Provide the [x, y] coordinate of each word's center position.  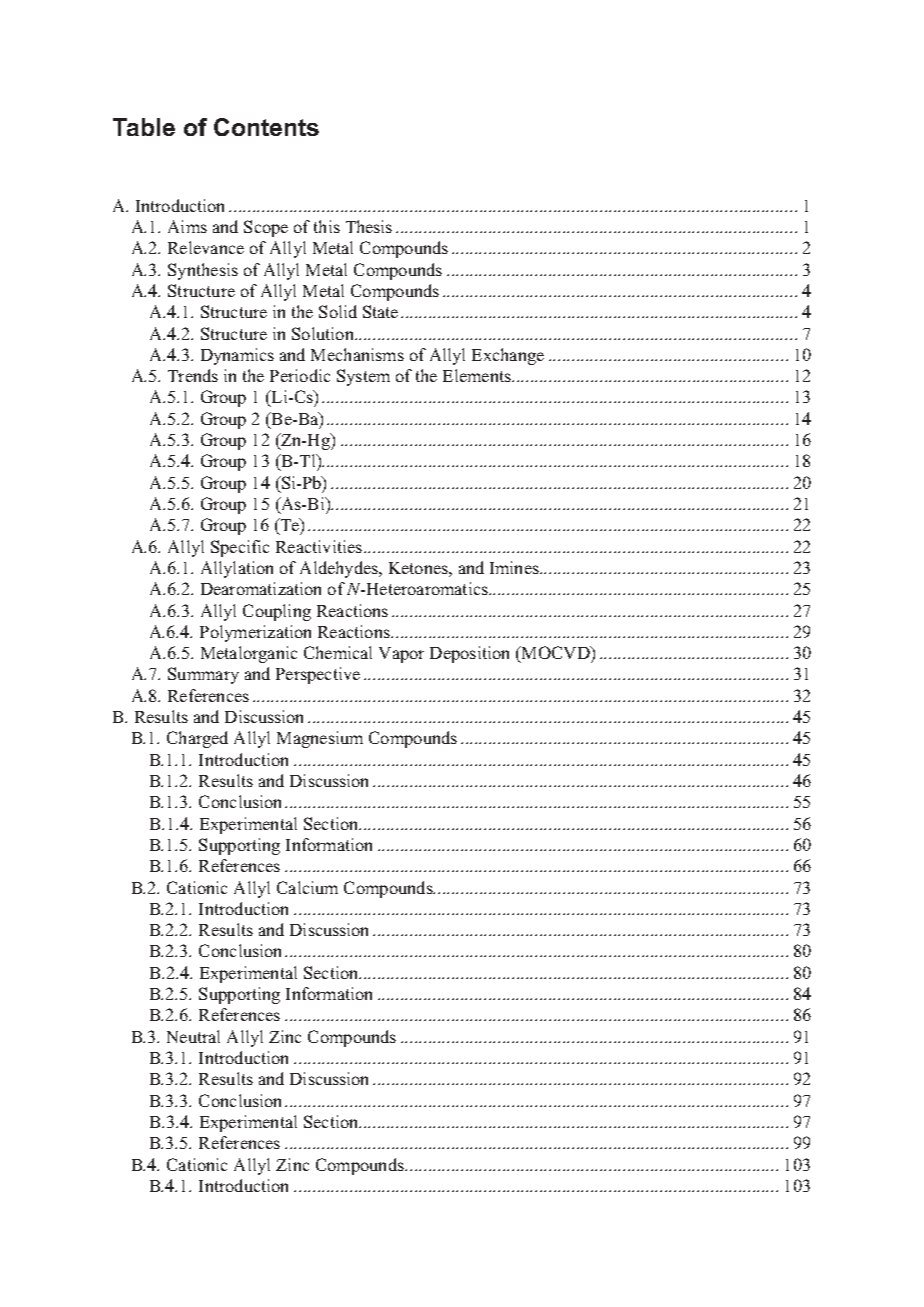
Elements [478, 375]
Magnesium [320, 739]
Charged [197, 739]
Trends [193, 375]
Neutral [193, 1036]
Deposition [469, 654]
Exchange [508, 356]
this [327, 226]
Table [144, 127]
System [363, 377]
